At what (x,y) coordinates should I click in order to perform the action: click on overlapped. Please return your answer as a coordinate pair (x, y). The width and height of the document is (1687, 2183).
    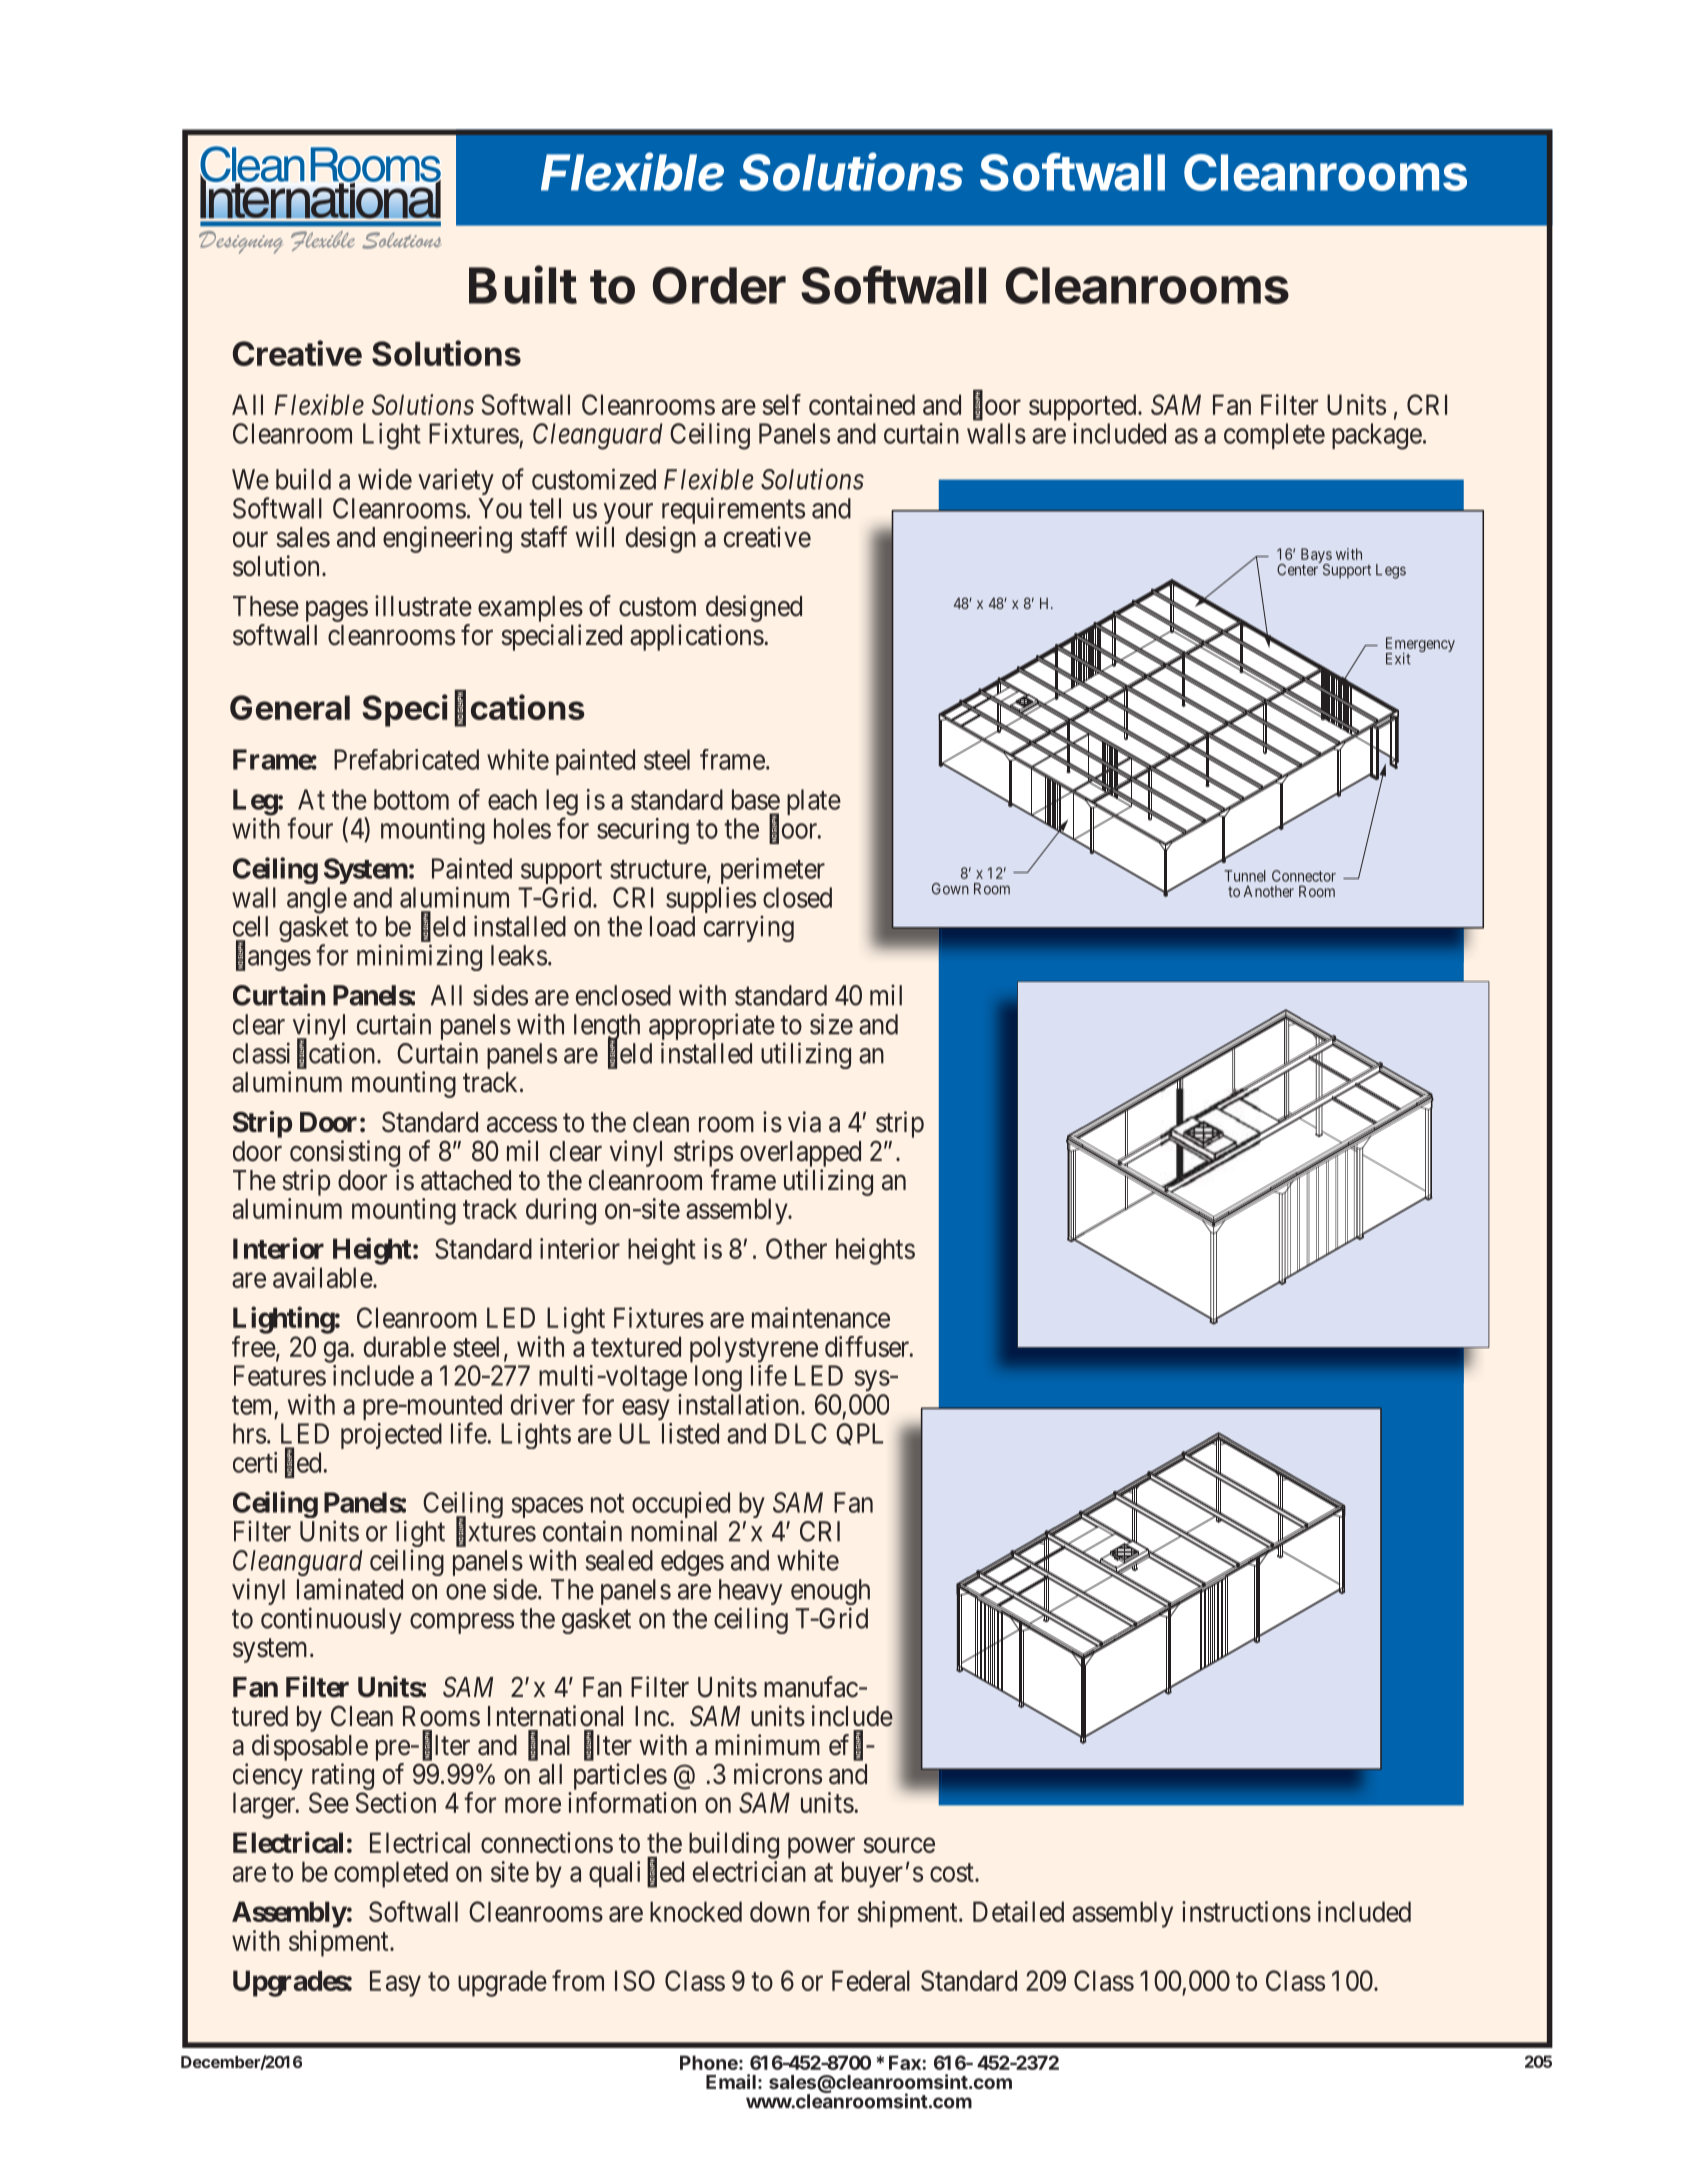
    Looking at the image, I should click on (800, 1154).
